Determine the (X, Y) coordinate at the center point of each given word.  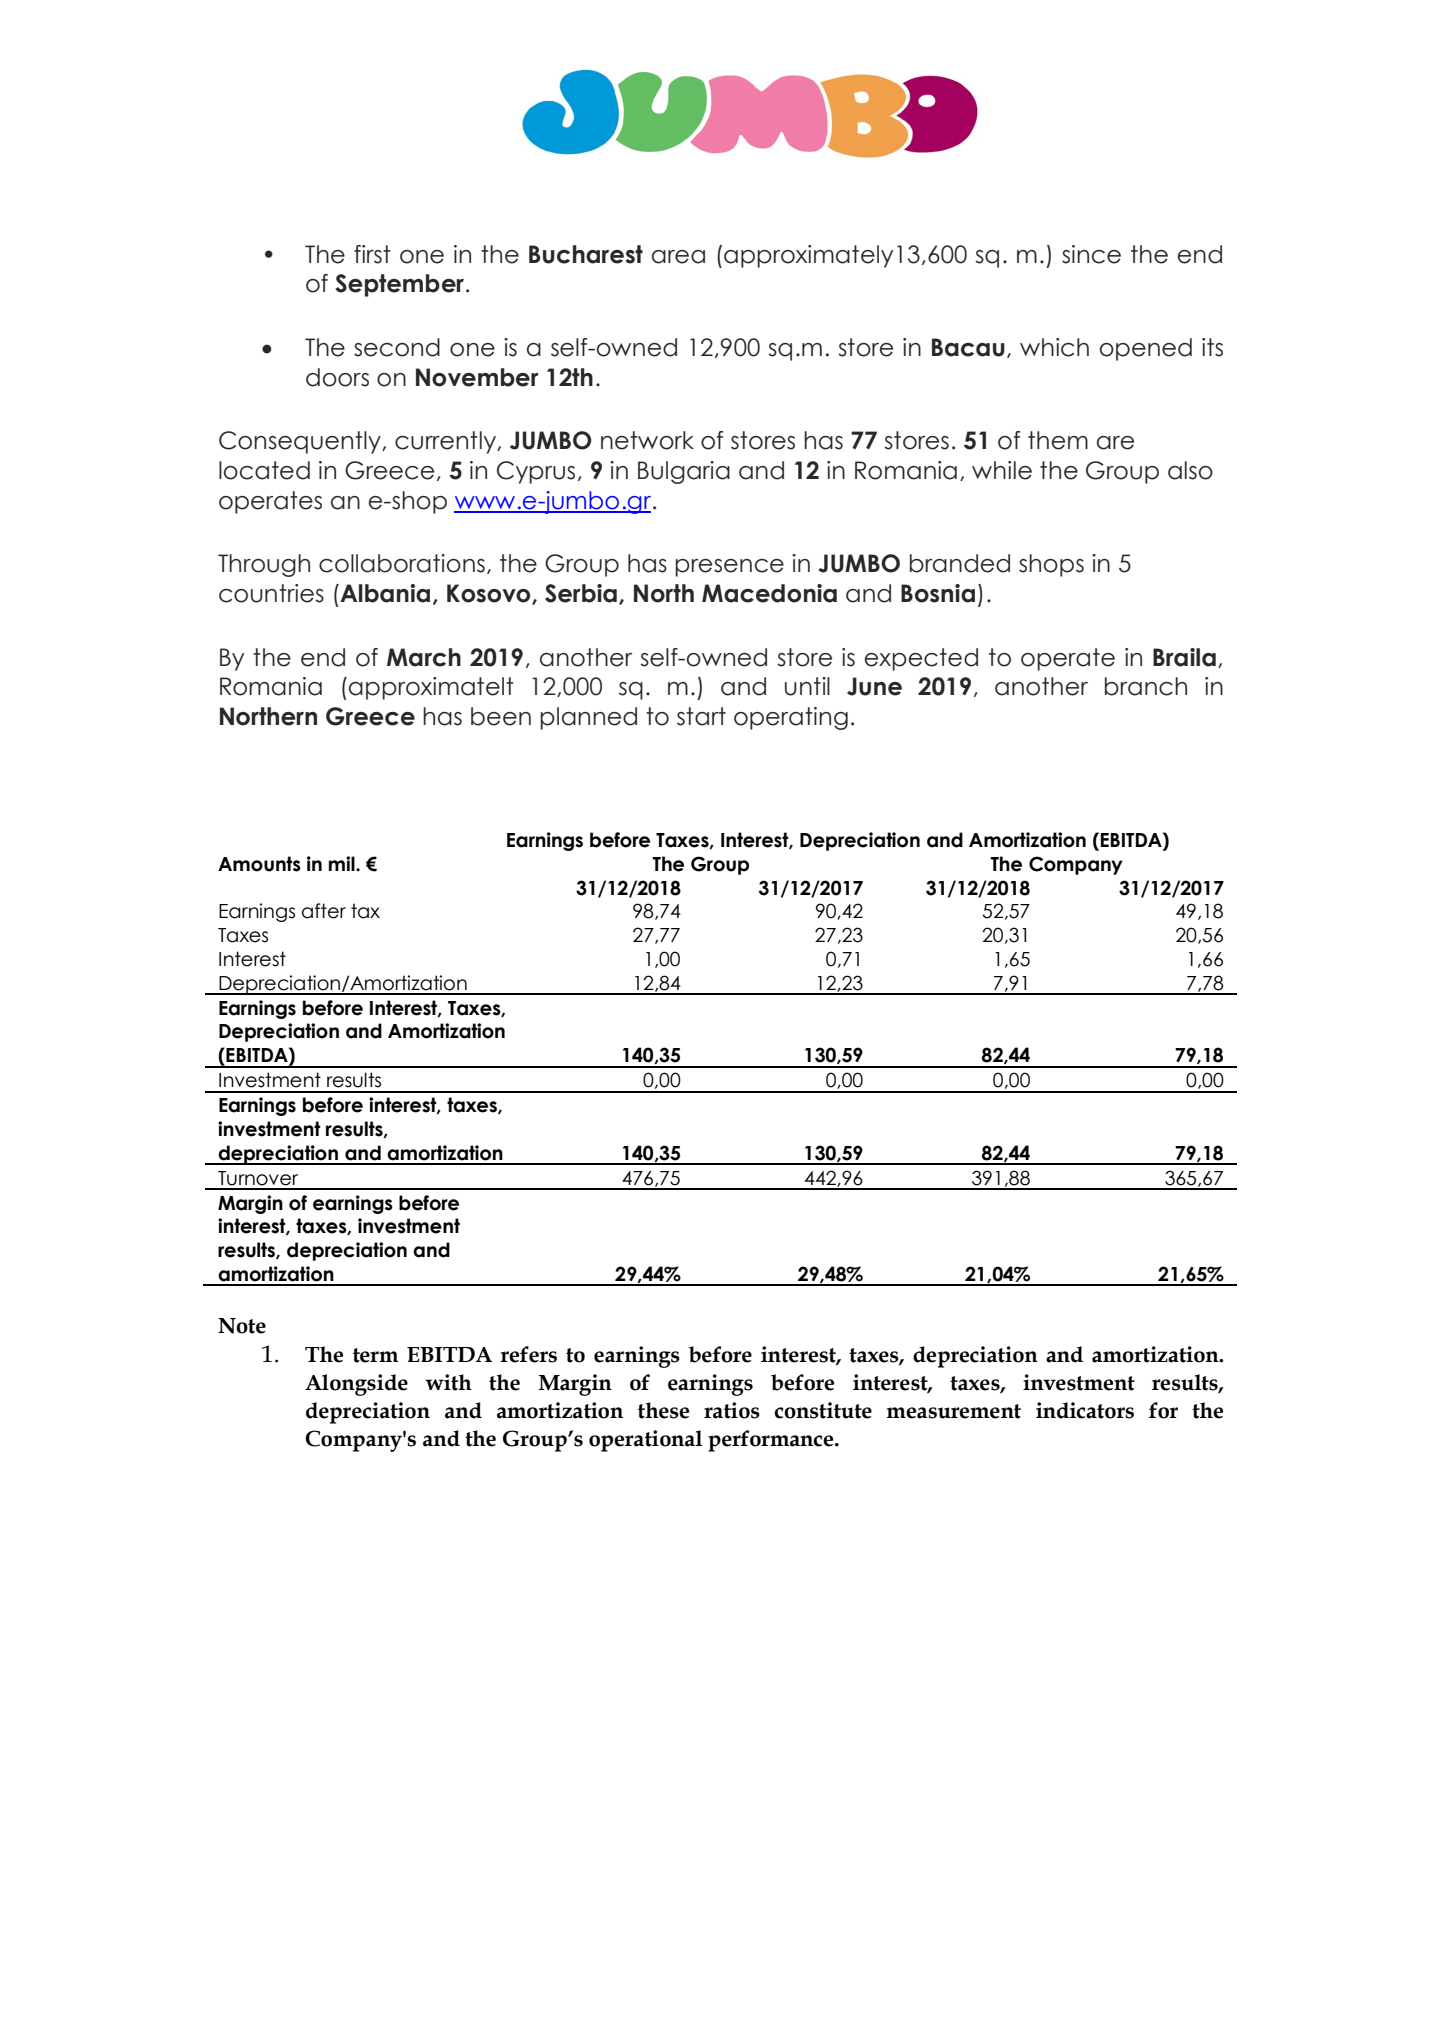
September (399, 285)
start (701, 716)
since (1091, 254)
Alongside (356, 1385)
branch (1146, 686)
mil (343, 863)
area (678, 257)
